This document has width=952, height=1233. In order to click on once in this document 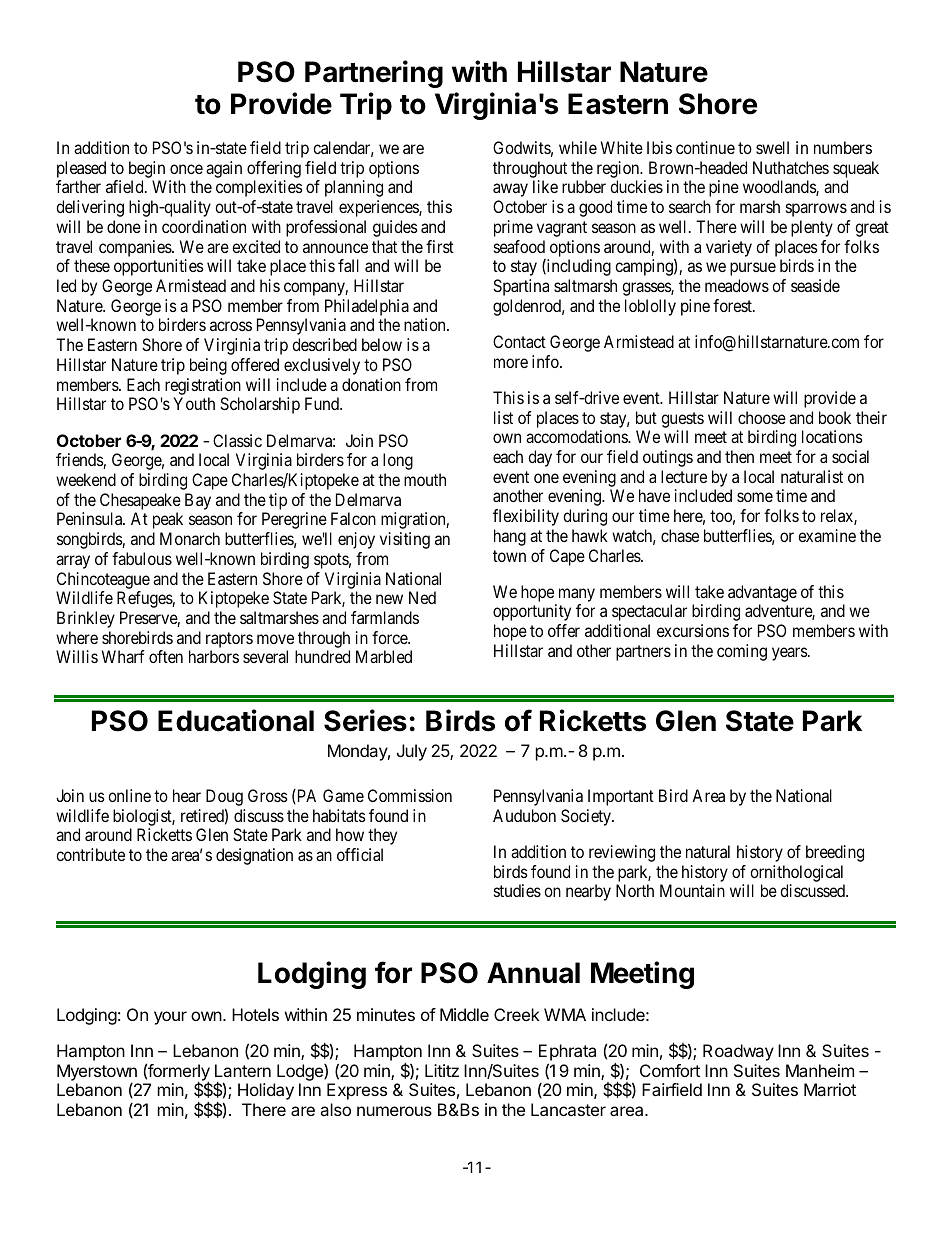, I will do `click(186, 169)`.
